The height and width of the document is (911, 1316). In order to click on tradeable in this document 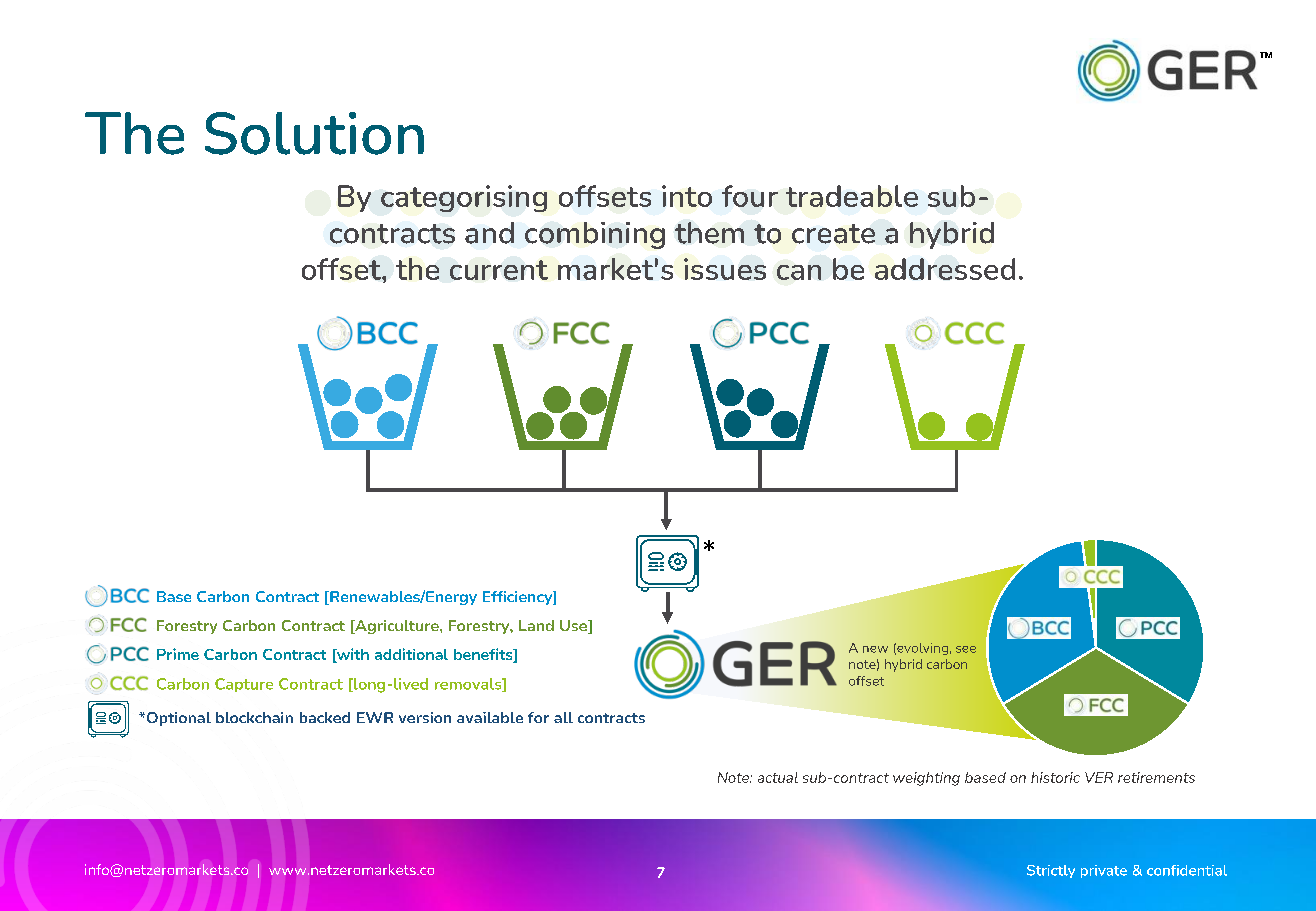, I will do `click(852, 196)`.
